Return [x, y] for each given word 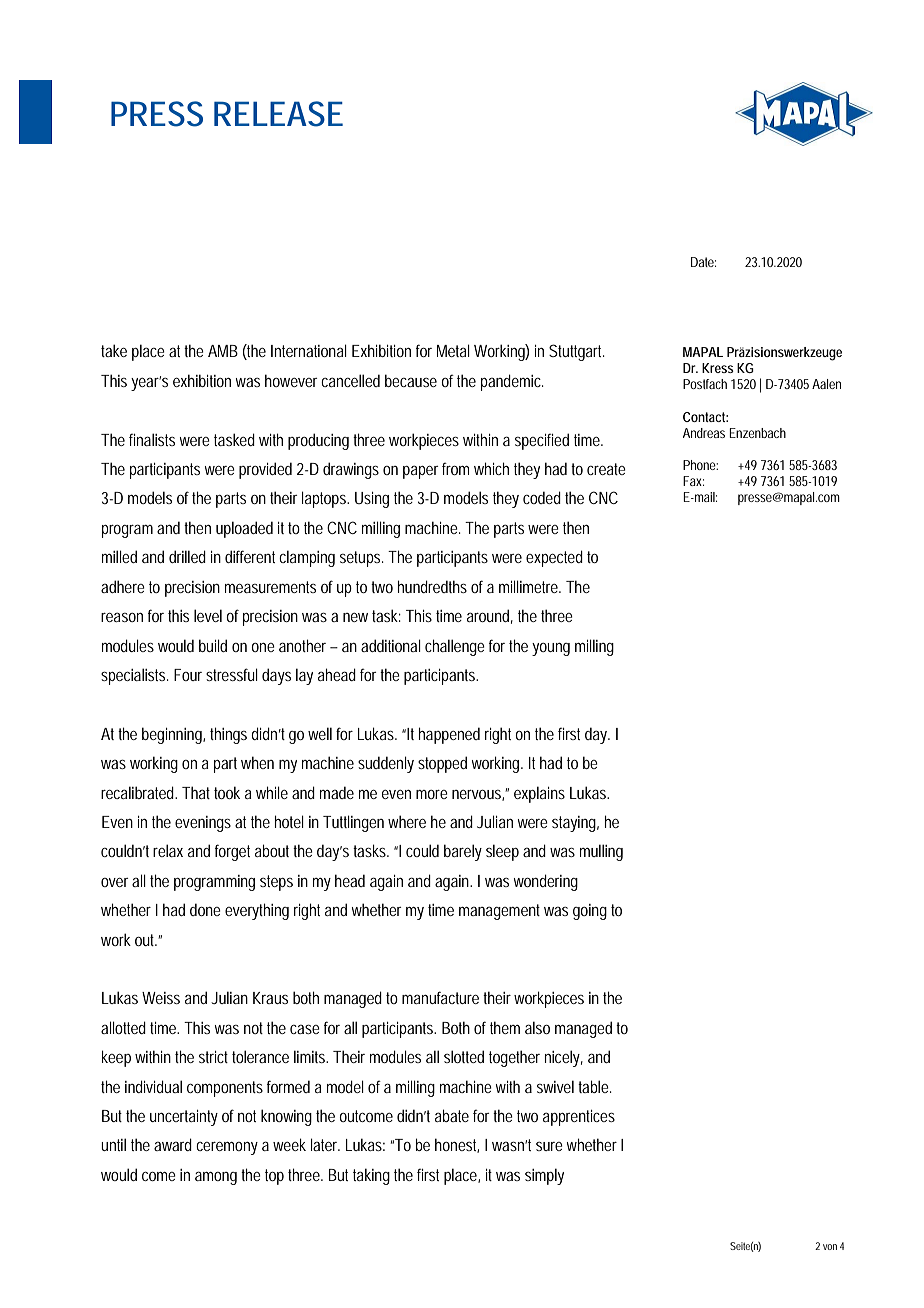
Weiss [161, 998]
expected [554, 558]
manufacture [440, 997]
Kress [718, 368]
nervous [477, 795]
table [593, 1086]
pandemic [512, 382]
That [196, 792]
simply [544, 1176]
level [208, 615]
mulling [601, 852]
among [216, 1178]
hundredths [432, 586]
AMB [223, 351]
